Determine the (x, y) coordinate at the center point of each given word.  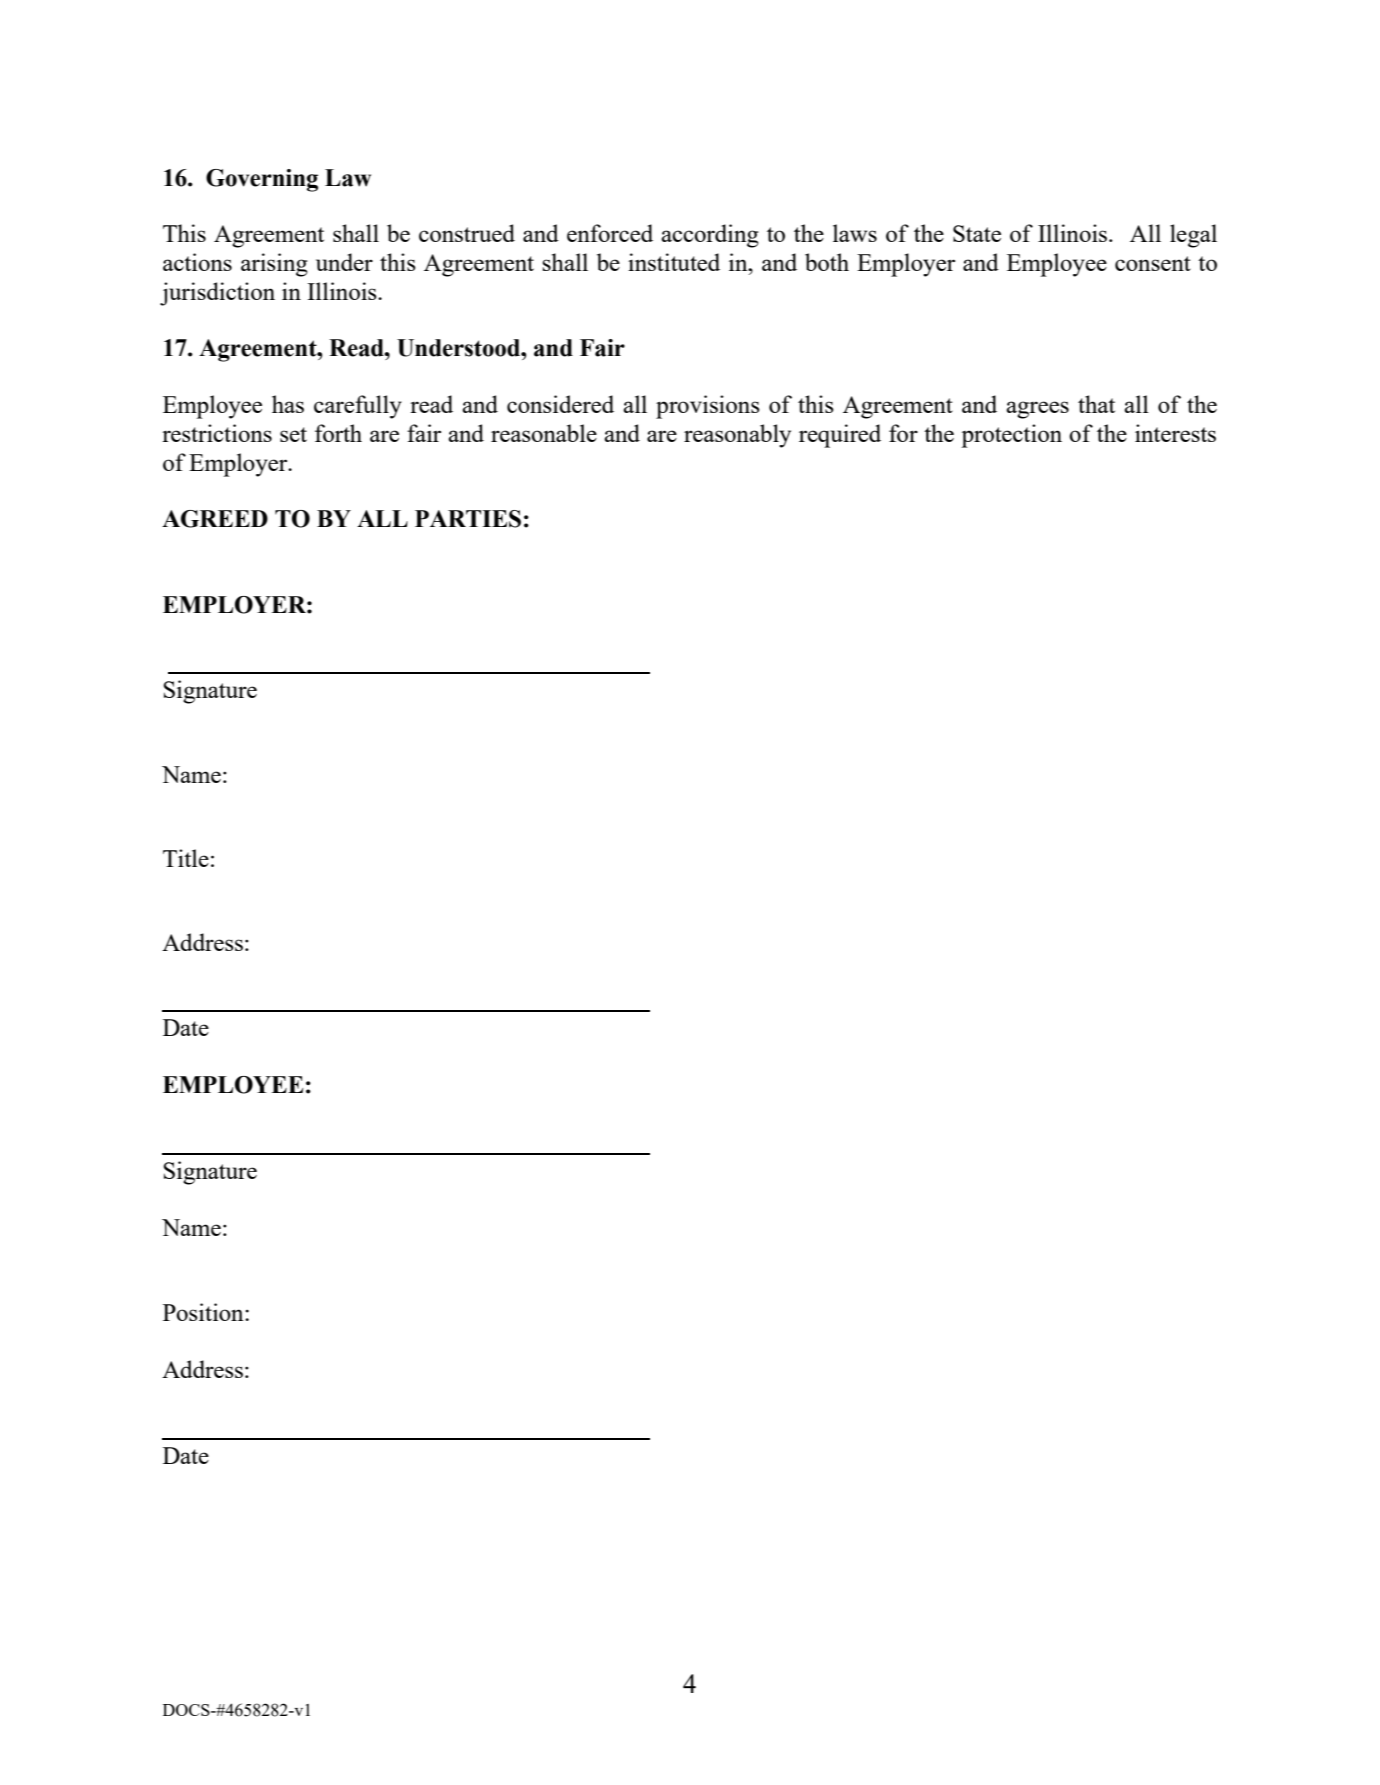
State (977, 233)
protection (1011, 436)
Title (186, 858)
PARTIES (468, 519)
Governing (262, 180)
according (710, 236)
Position (204, 1312)
